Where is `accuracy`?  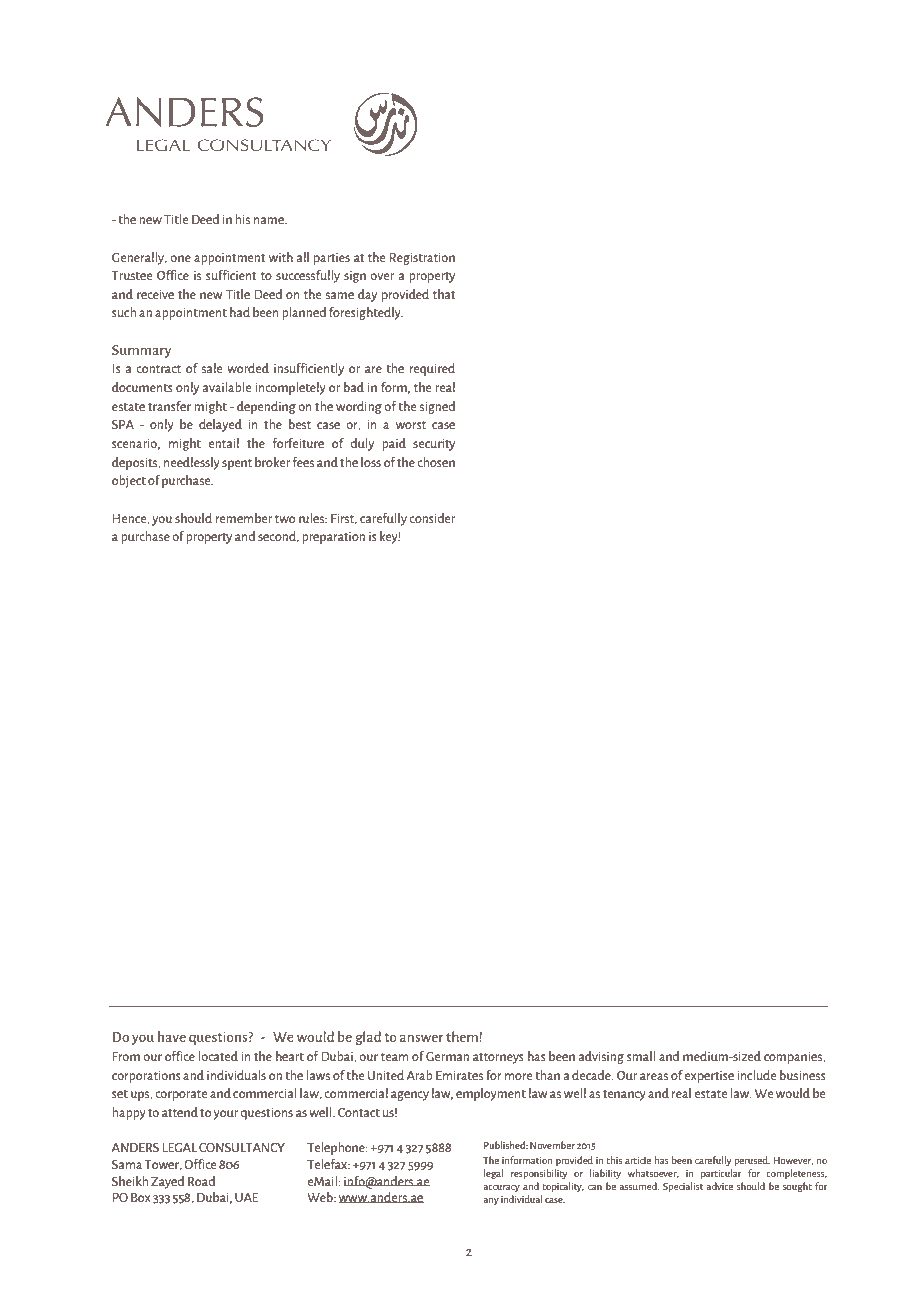
accuracy is located at coordinates (501, 1188).
